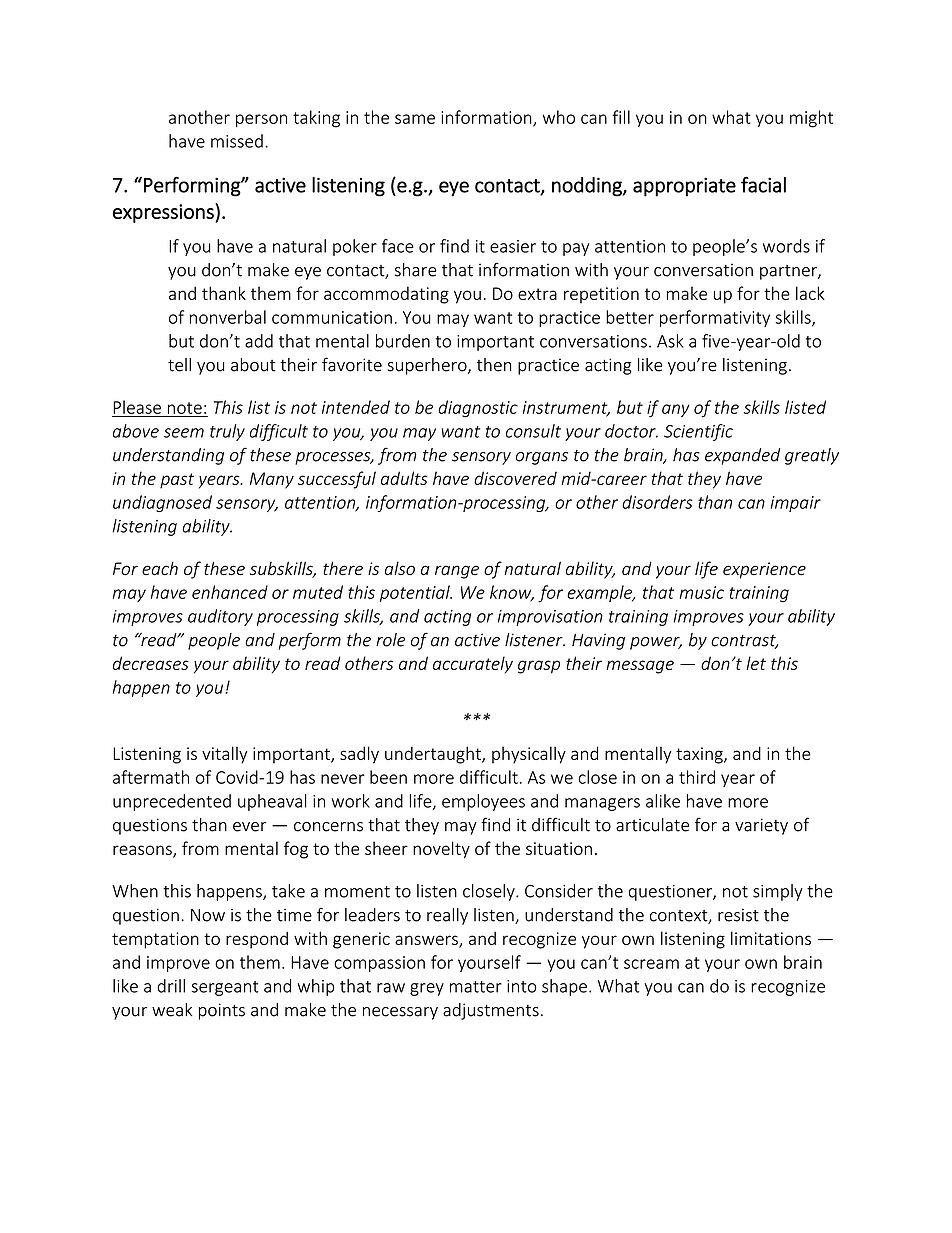 This screenshot has width=952, height=1233. I want to click on matter, so click(476, 987).
